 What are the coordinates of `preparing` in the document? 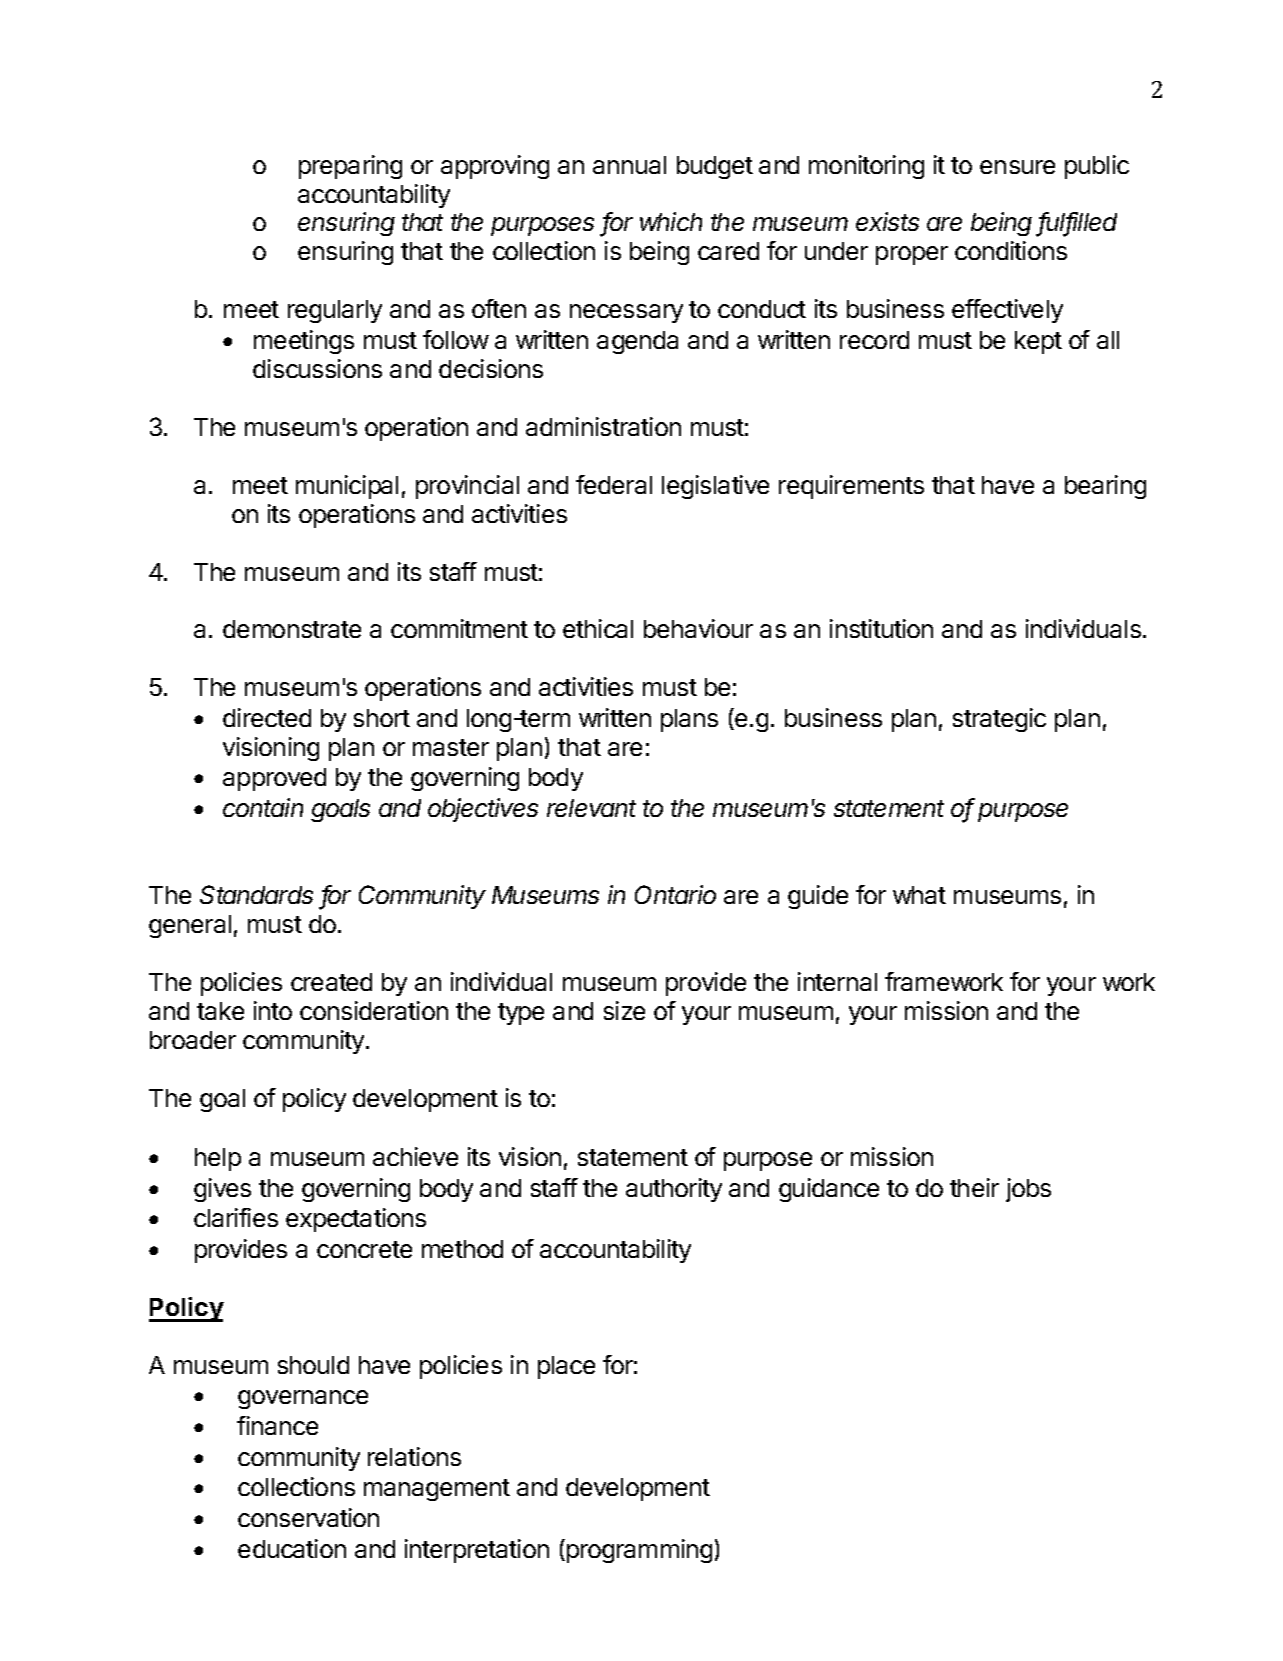 It's located at (350, 167).
